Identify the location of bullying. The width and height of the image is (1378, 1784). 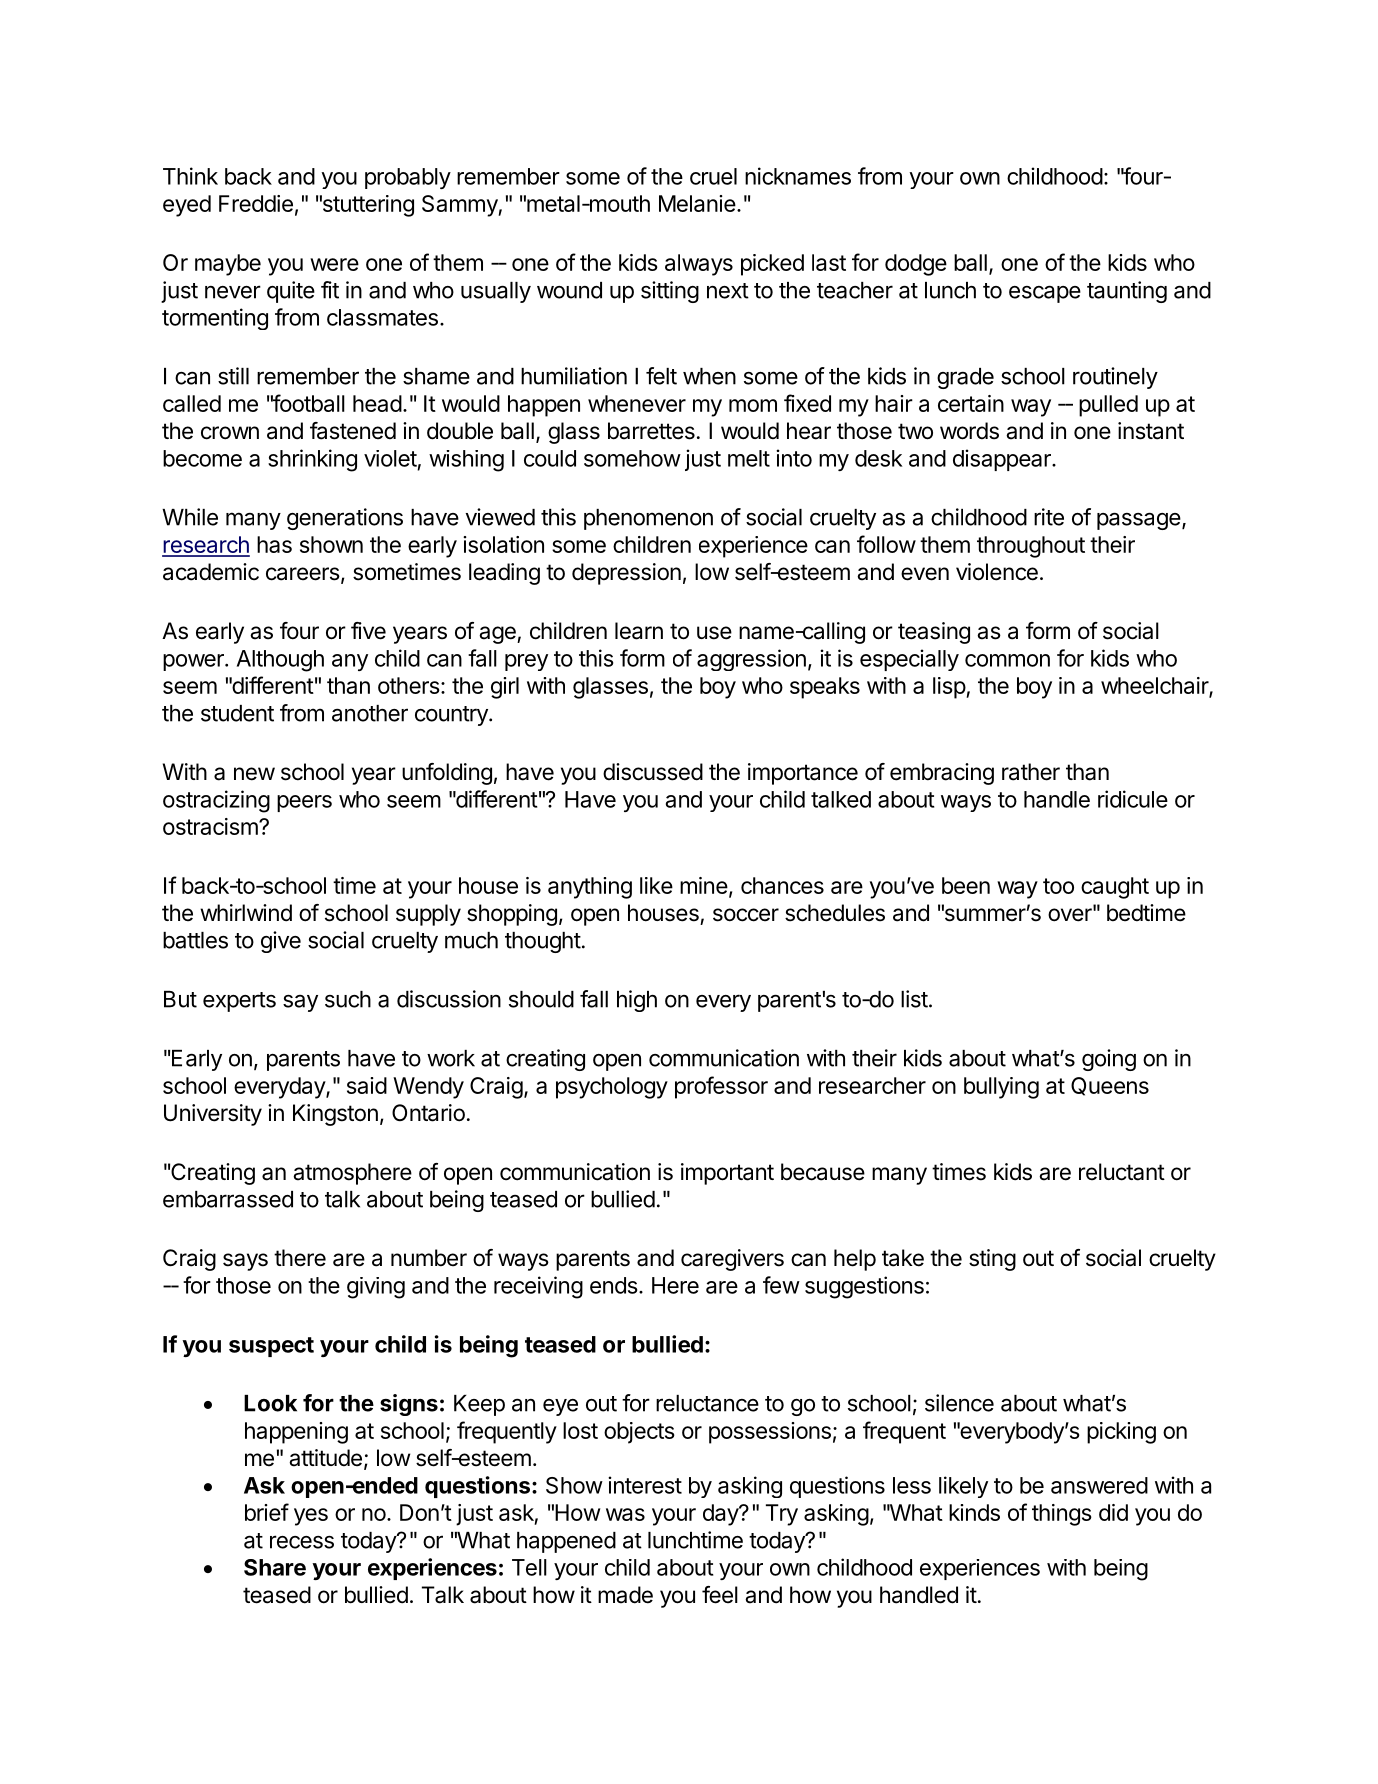
(1001, 1088).
